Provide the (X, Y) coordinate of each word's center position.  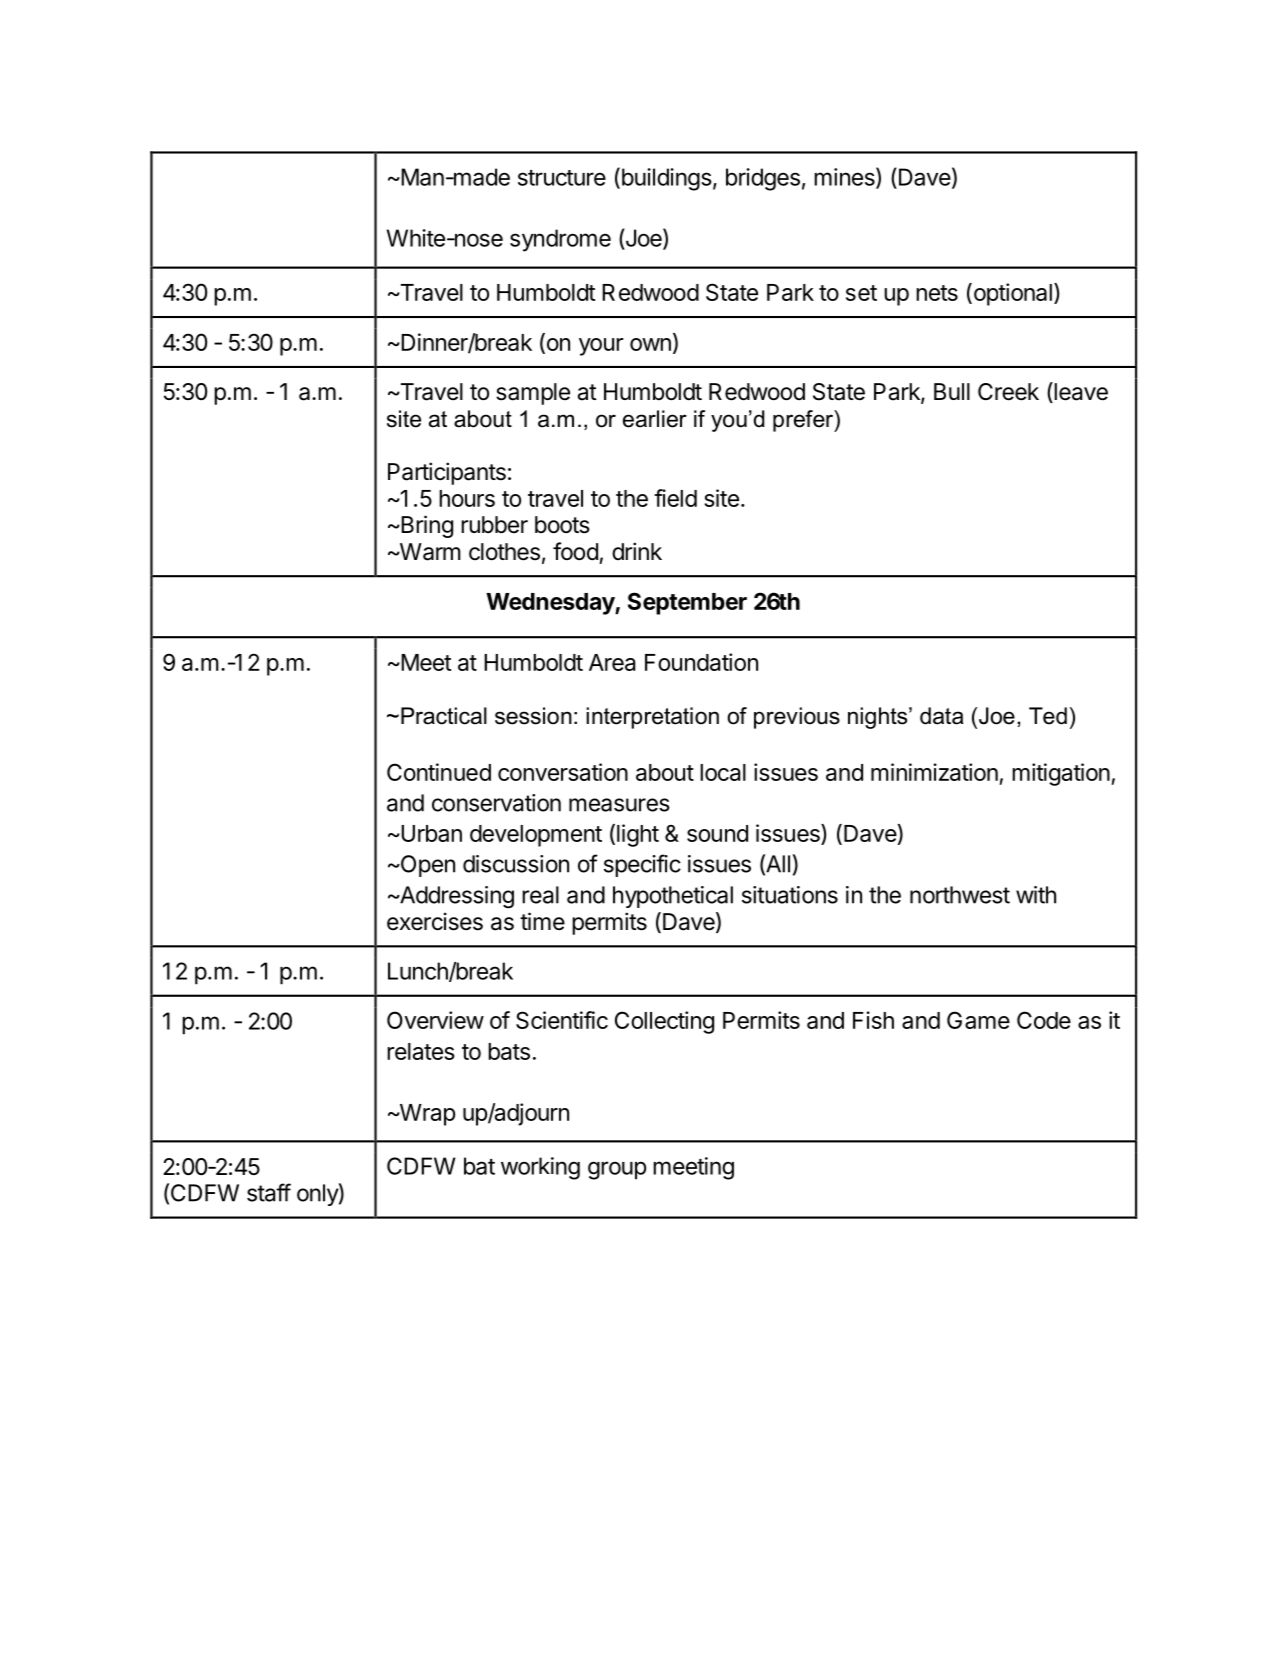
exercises (435, 921)
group (617, 1170)
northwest (960, 895)
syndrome (560, 240)
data (942, 716)
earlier (655, 419)
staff (269, 1192)
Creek (1008, 392)
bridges (763, 179)
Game (978, 1020)
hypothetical (673, 897)
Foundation (701, 662)
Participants (447, 473)
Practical (444, 716)
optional (1011, 294)
